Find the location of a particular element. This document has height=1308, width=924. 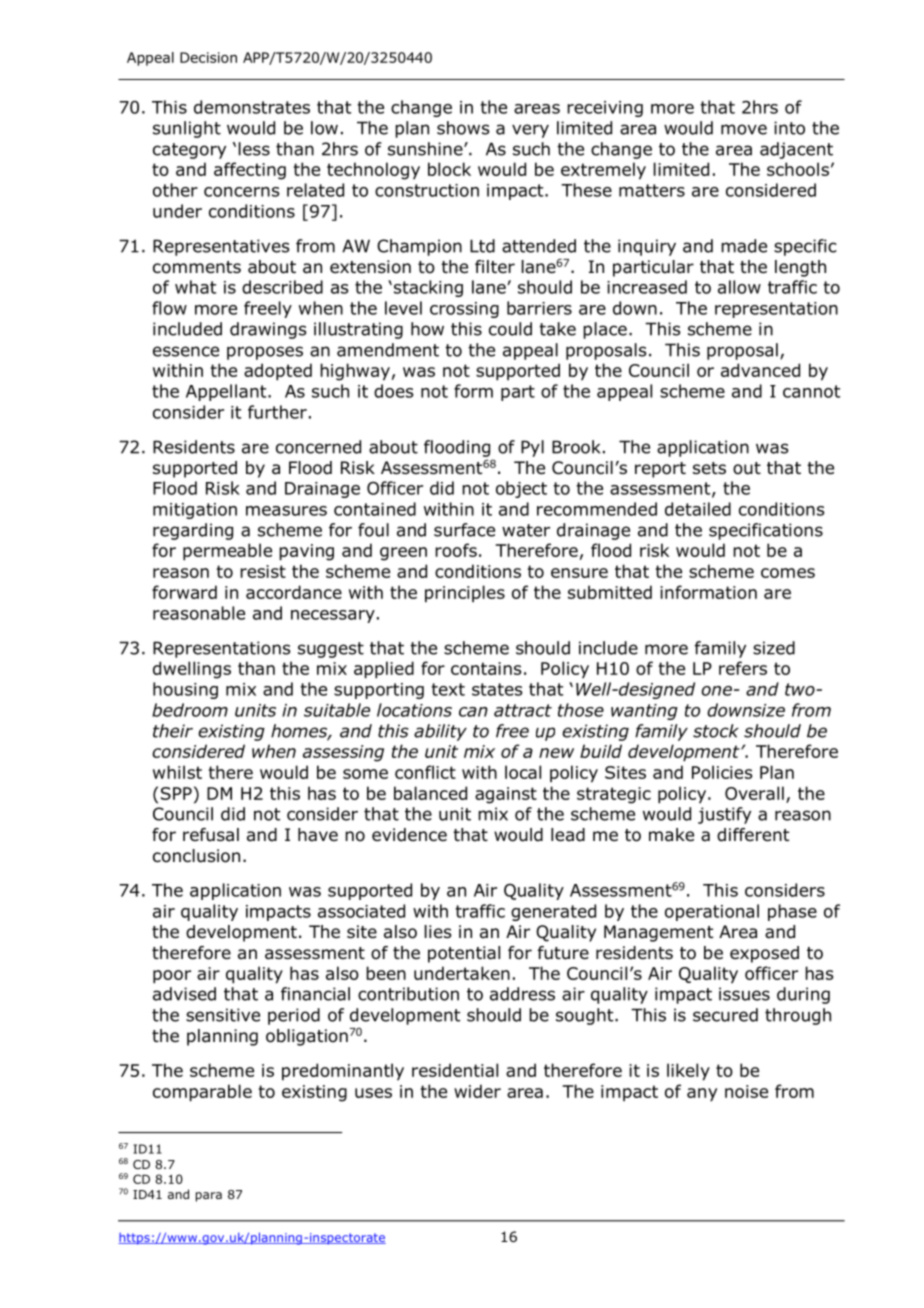

demonstrates is located at coordinates (252, 107).
